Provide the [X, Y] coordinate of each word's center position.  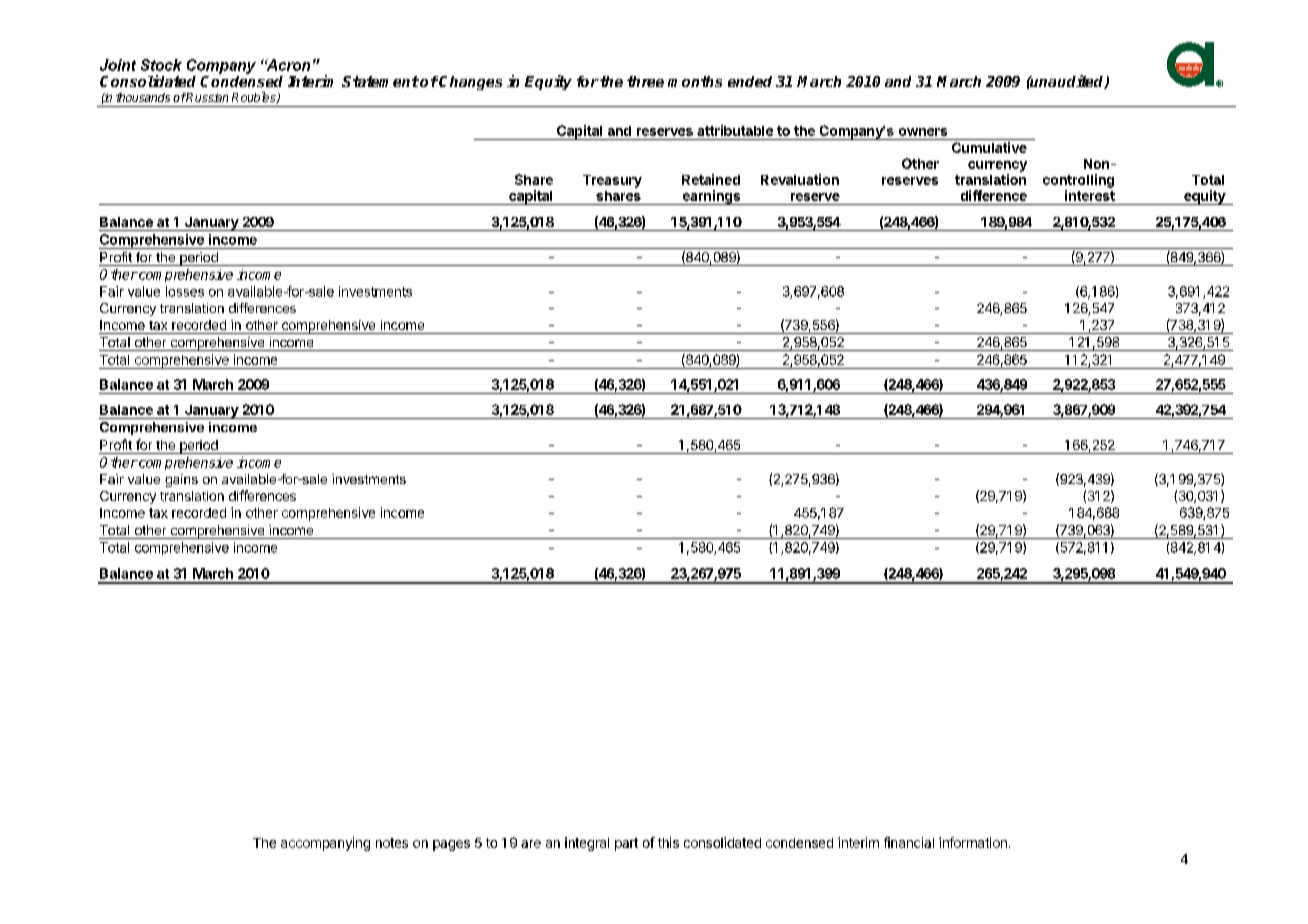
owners [923, 132]
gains [181, 480]
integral [587, 844]
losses [185, 291]
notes [392, 843]
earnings [711, 197]
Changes [470, 83]
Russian [206, 97]
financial [909, 842]
